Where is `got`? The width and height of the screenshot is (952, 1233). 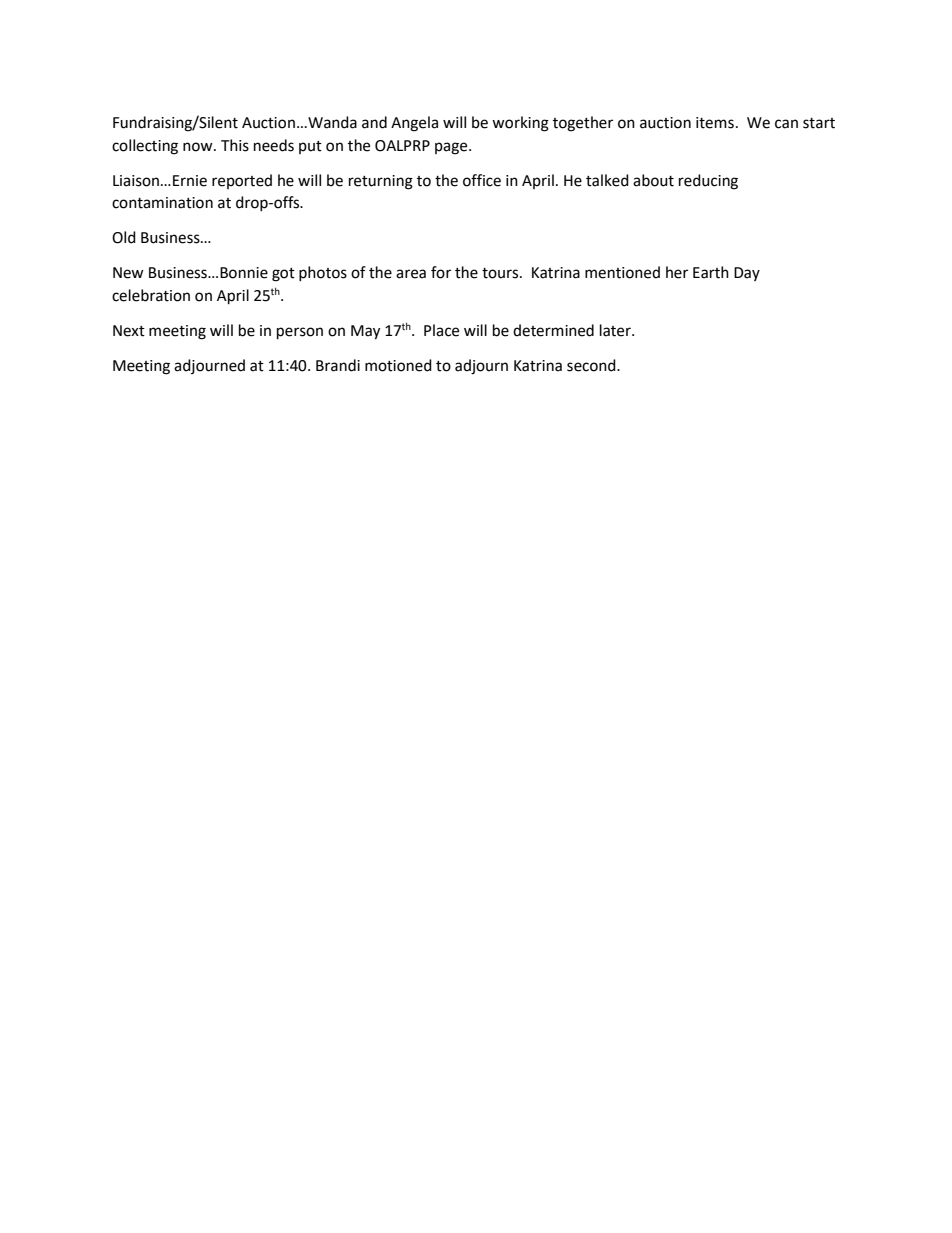 got is located at coordinates (283, 275).
